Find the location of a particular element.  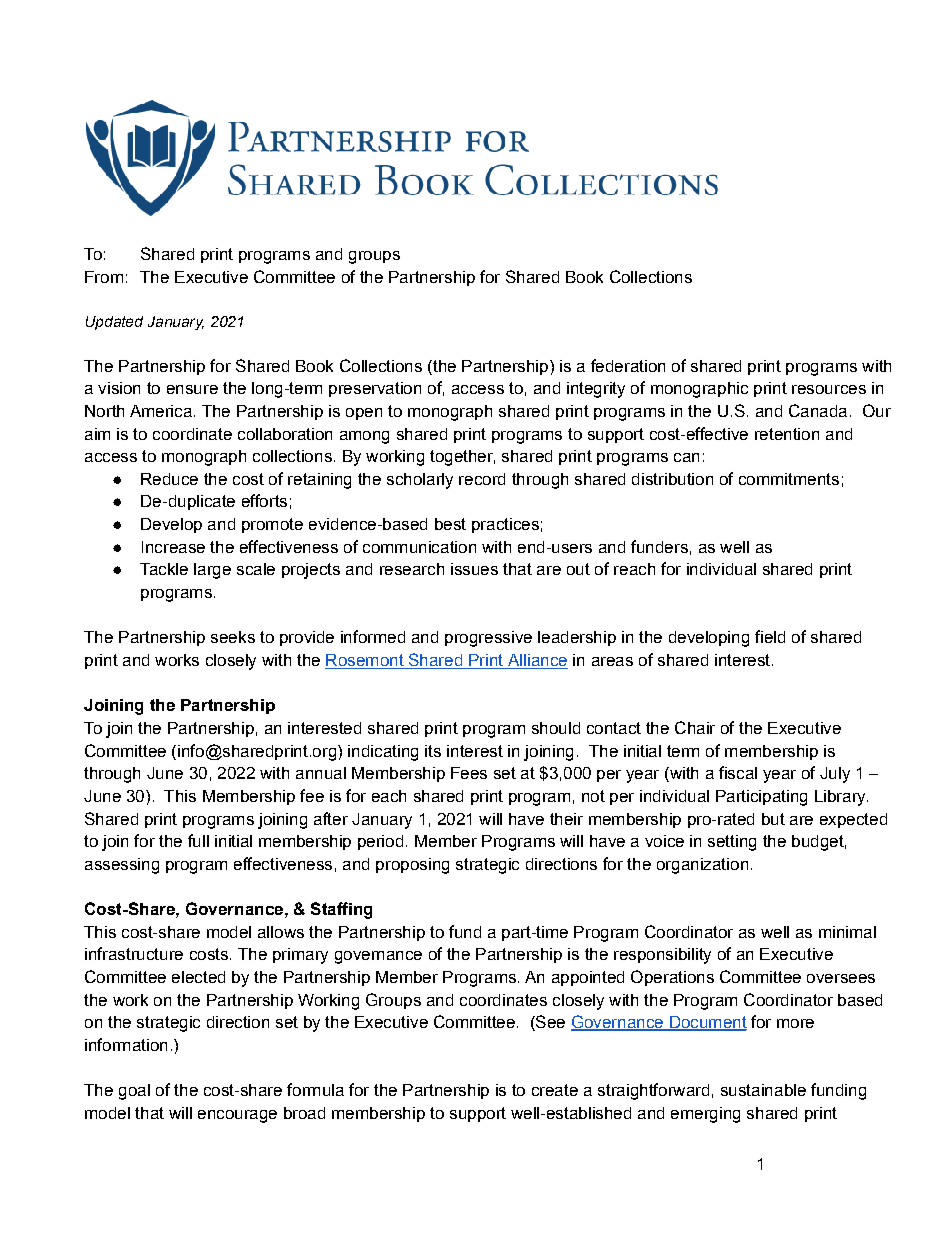

infrastructure is located at coordinates (134, 953).
